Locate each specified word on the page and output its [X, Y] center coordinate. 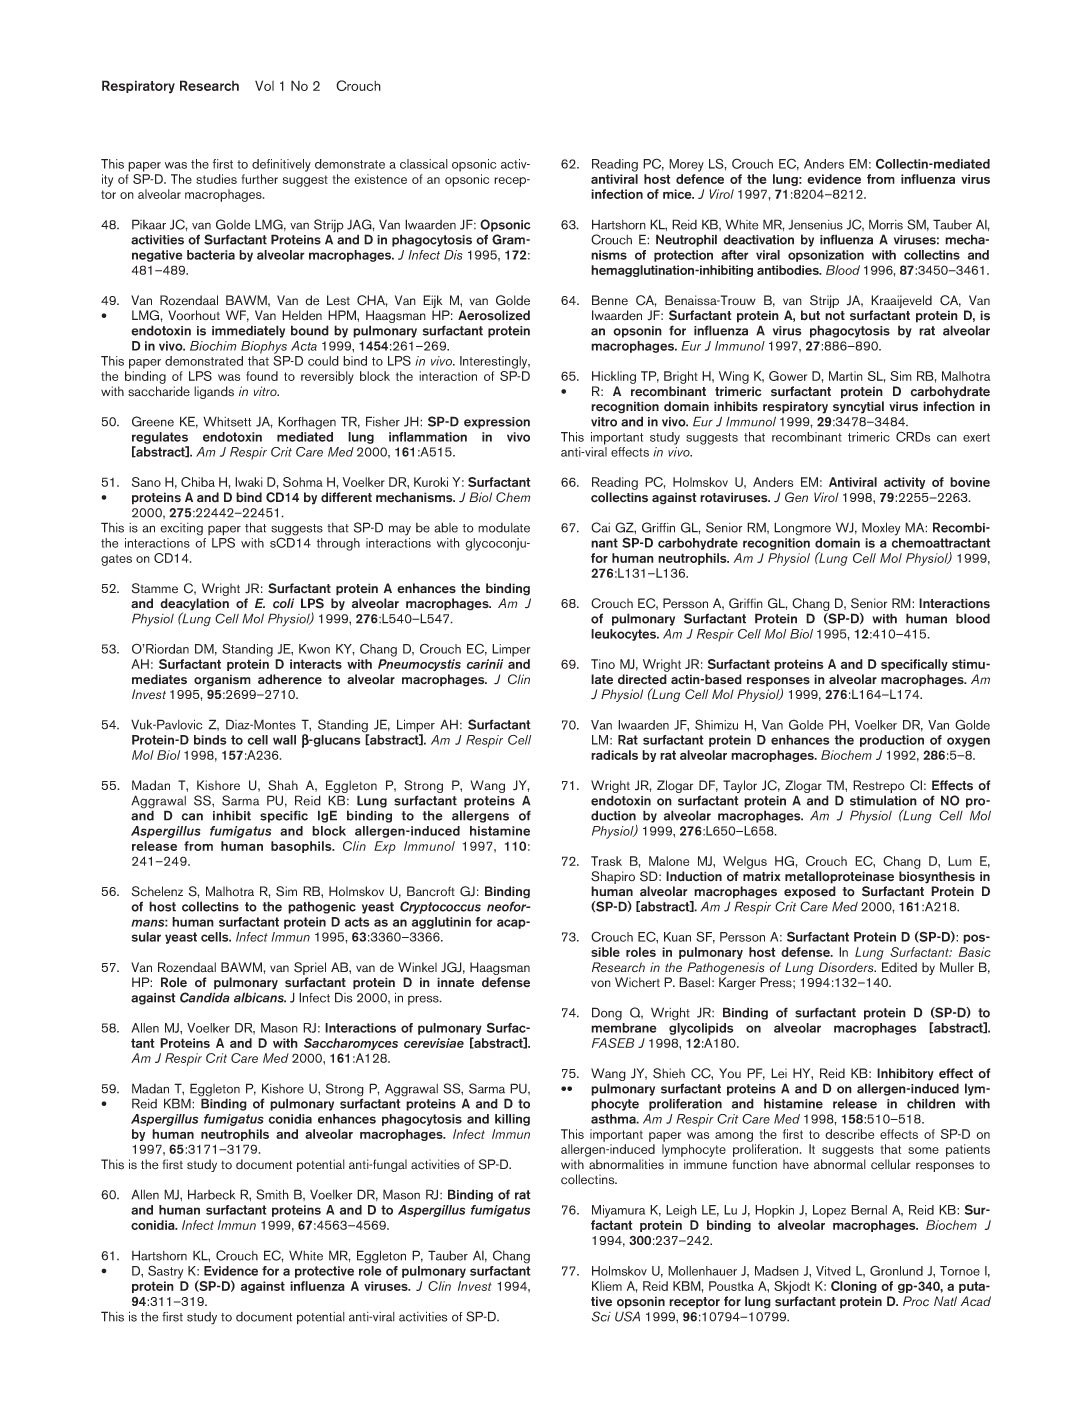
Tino [603, 664]
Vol [264, 85]
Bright [681, 377]
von [601, 984]
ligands [214, 392]
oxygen [968, 742]
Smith [272, 1194]
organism [222, 680]
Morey [686, 165]
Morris [886, 224]
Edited [899, 967]
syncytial [858, 407]
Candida [205, 997]
